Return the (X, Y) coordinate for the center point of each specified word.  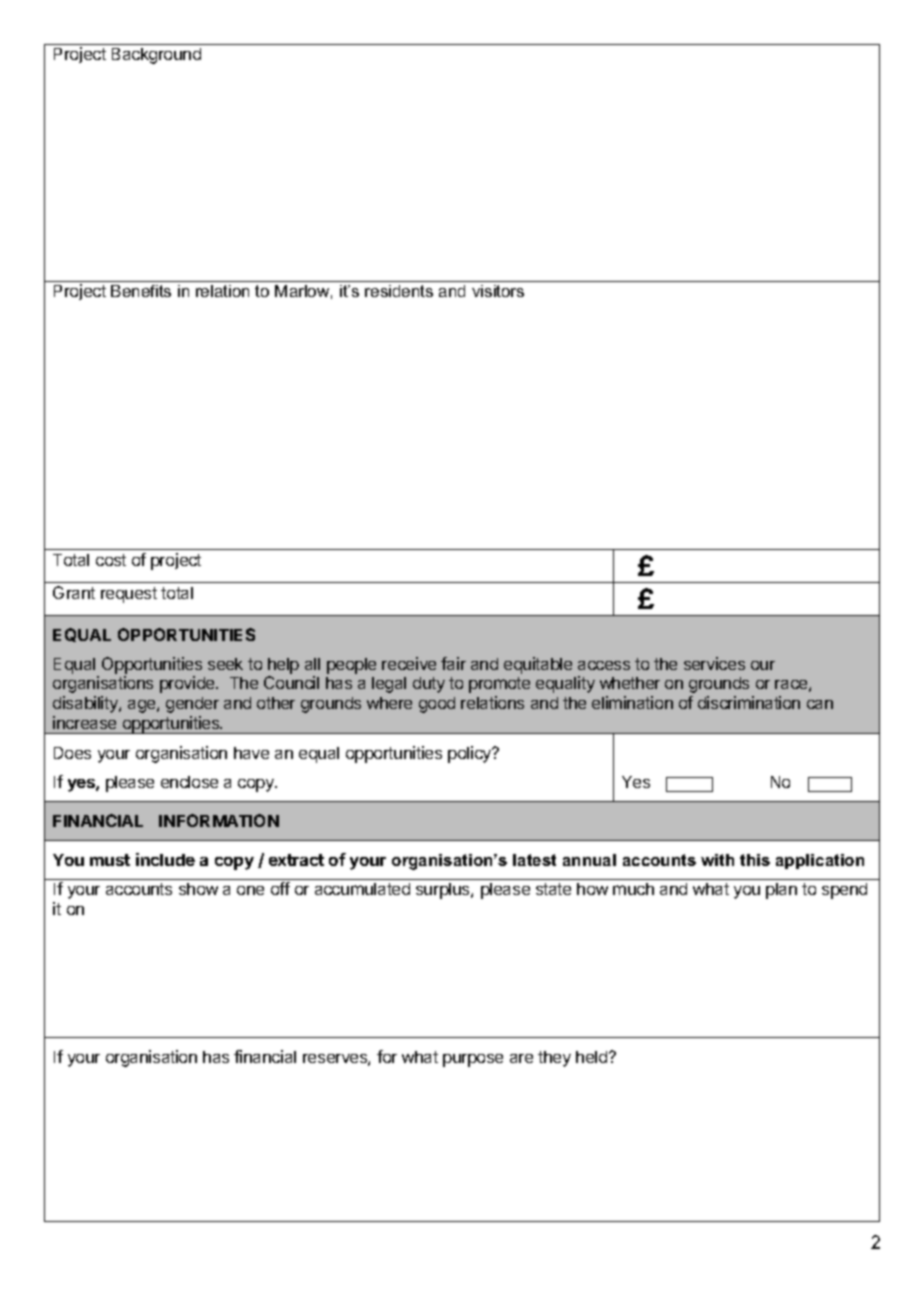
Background (156, 56)
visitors (498, 291)
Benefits (141, 291)
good (437, 705)
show (198, 889)
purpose (473, 1060)
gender (192, 705)
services (714, 663)
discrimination (749, 702)
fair (453, 663)
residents (399, 291)
